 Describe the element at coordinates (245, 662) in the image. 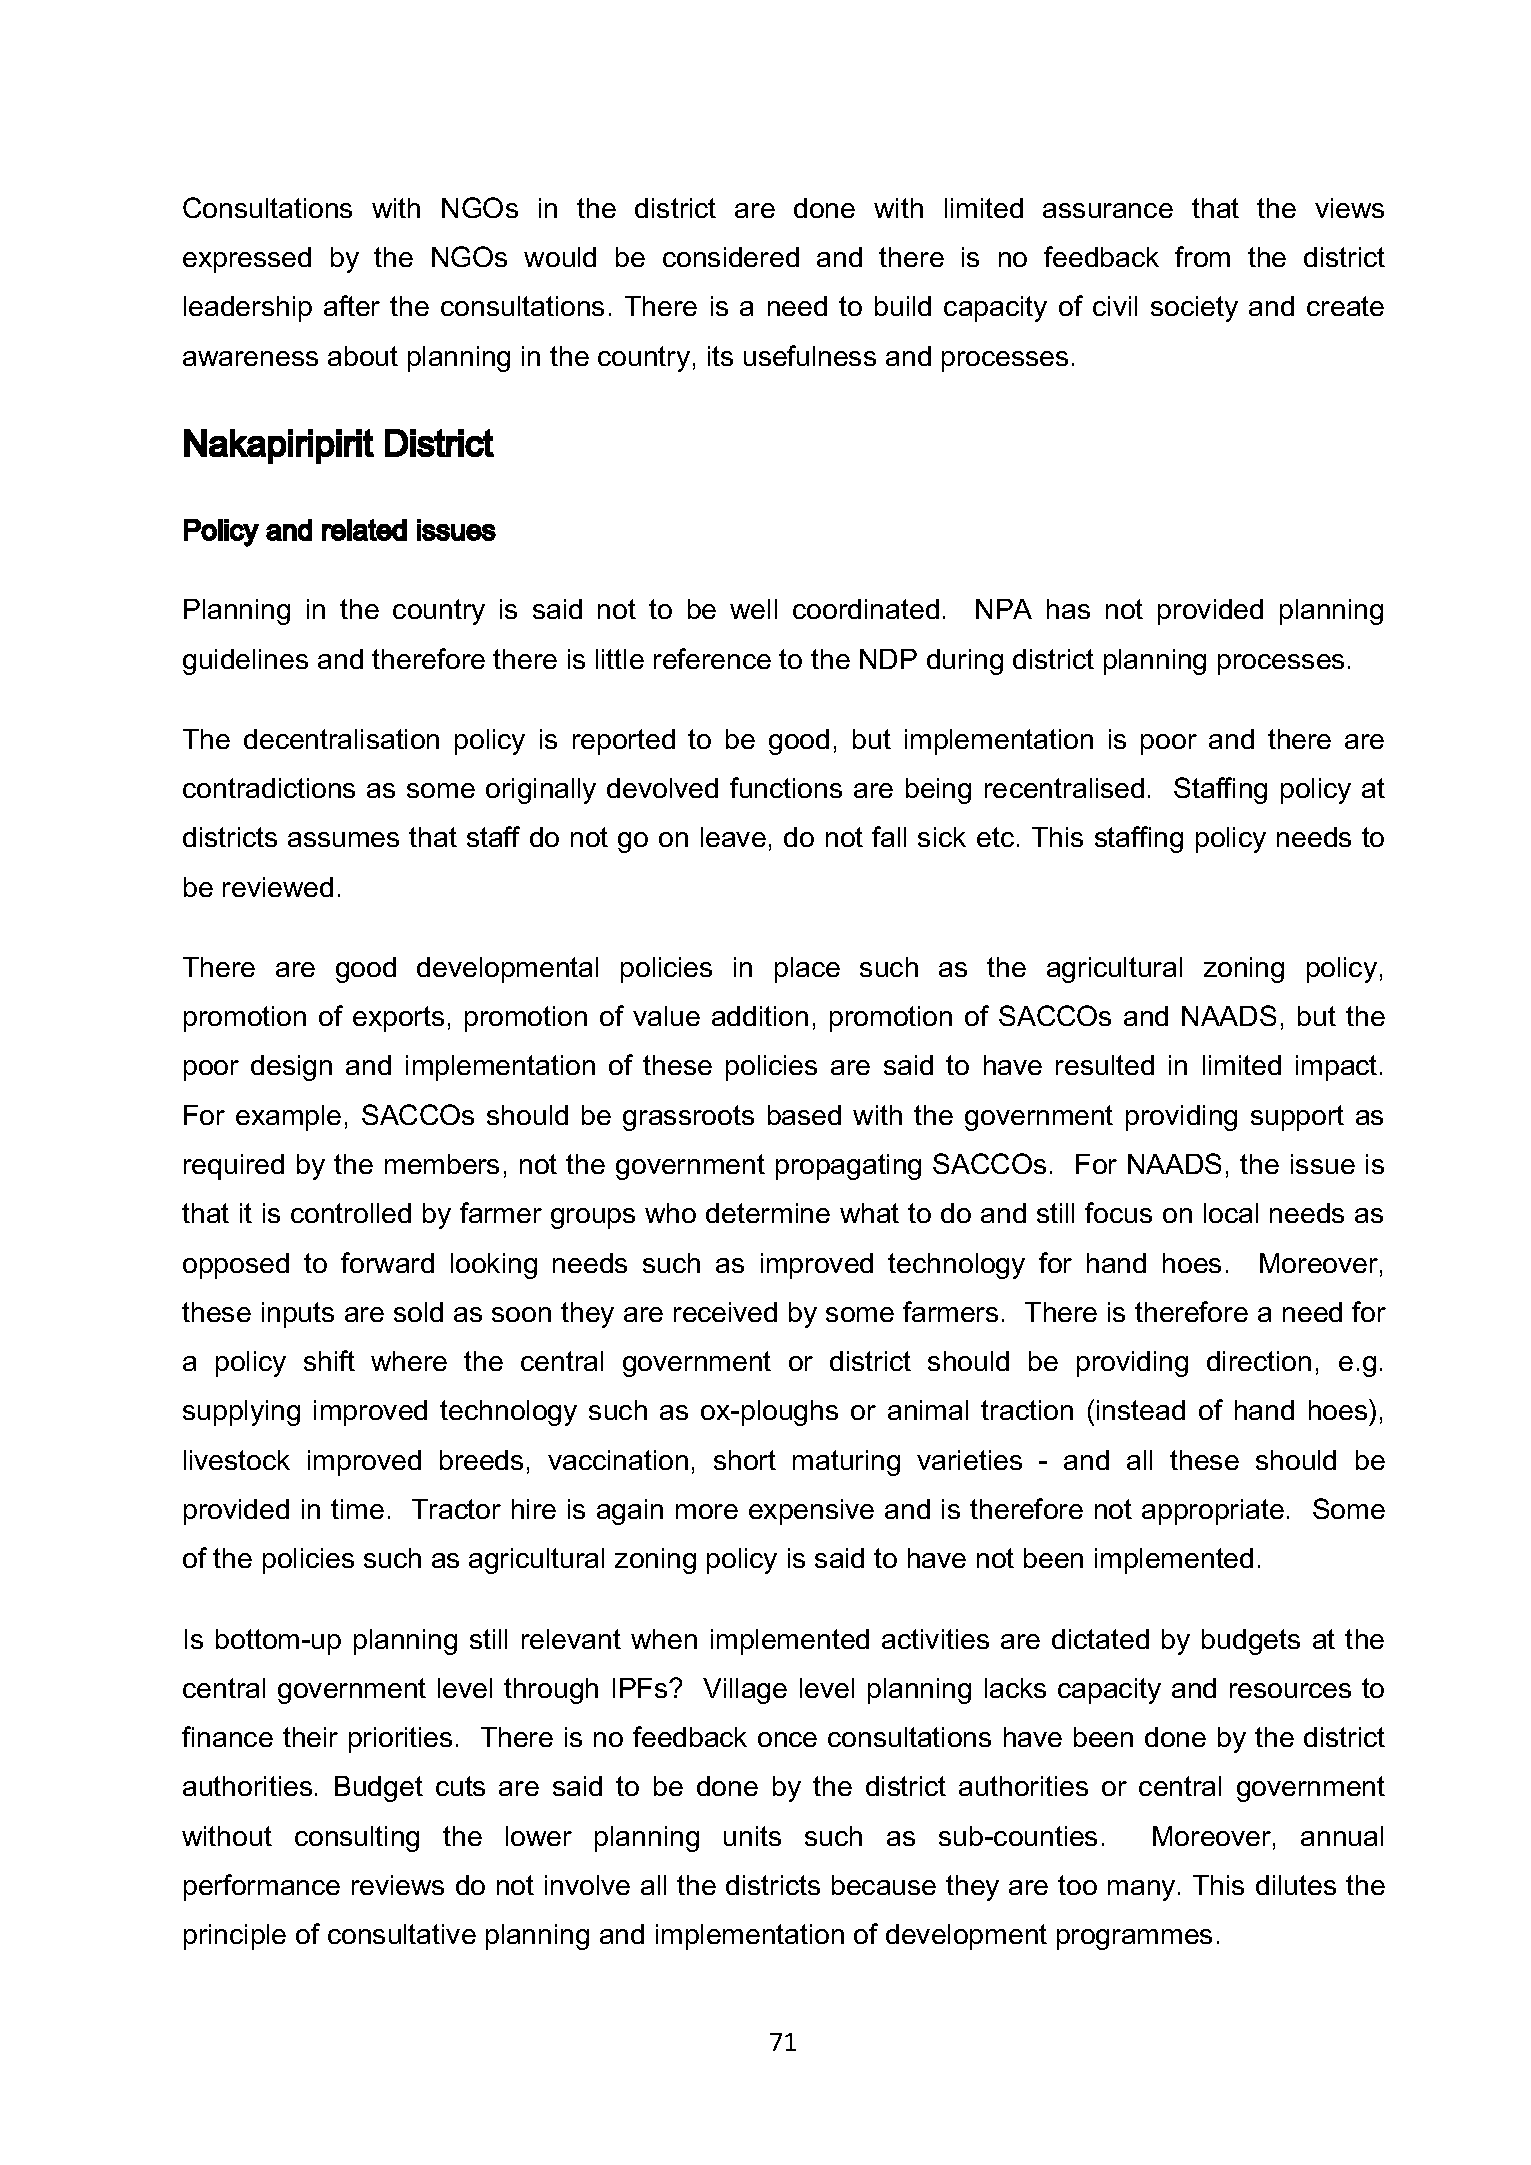

I see `guidelines` at that location.
